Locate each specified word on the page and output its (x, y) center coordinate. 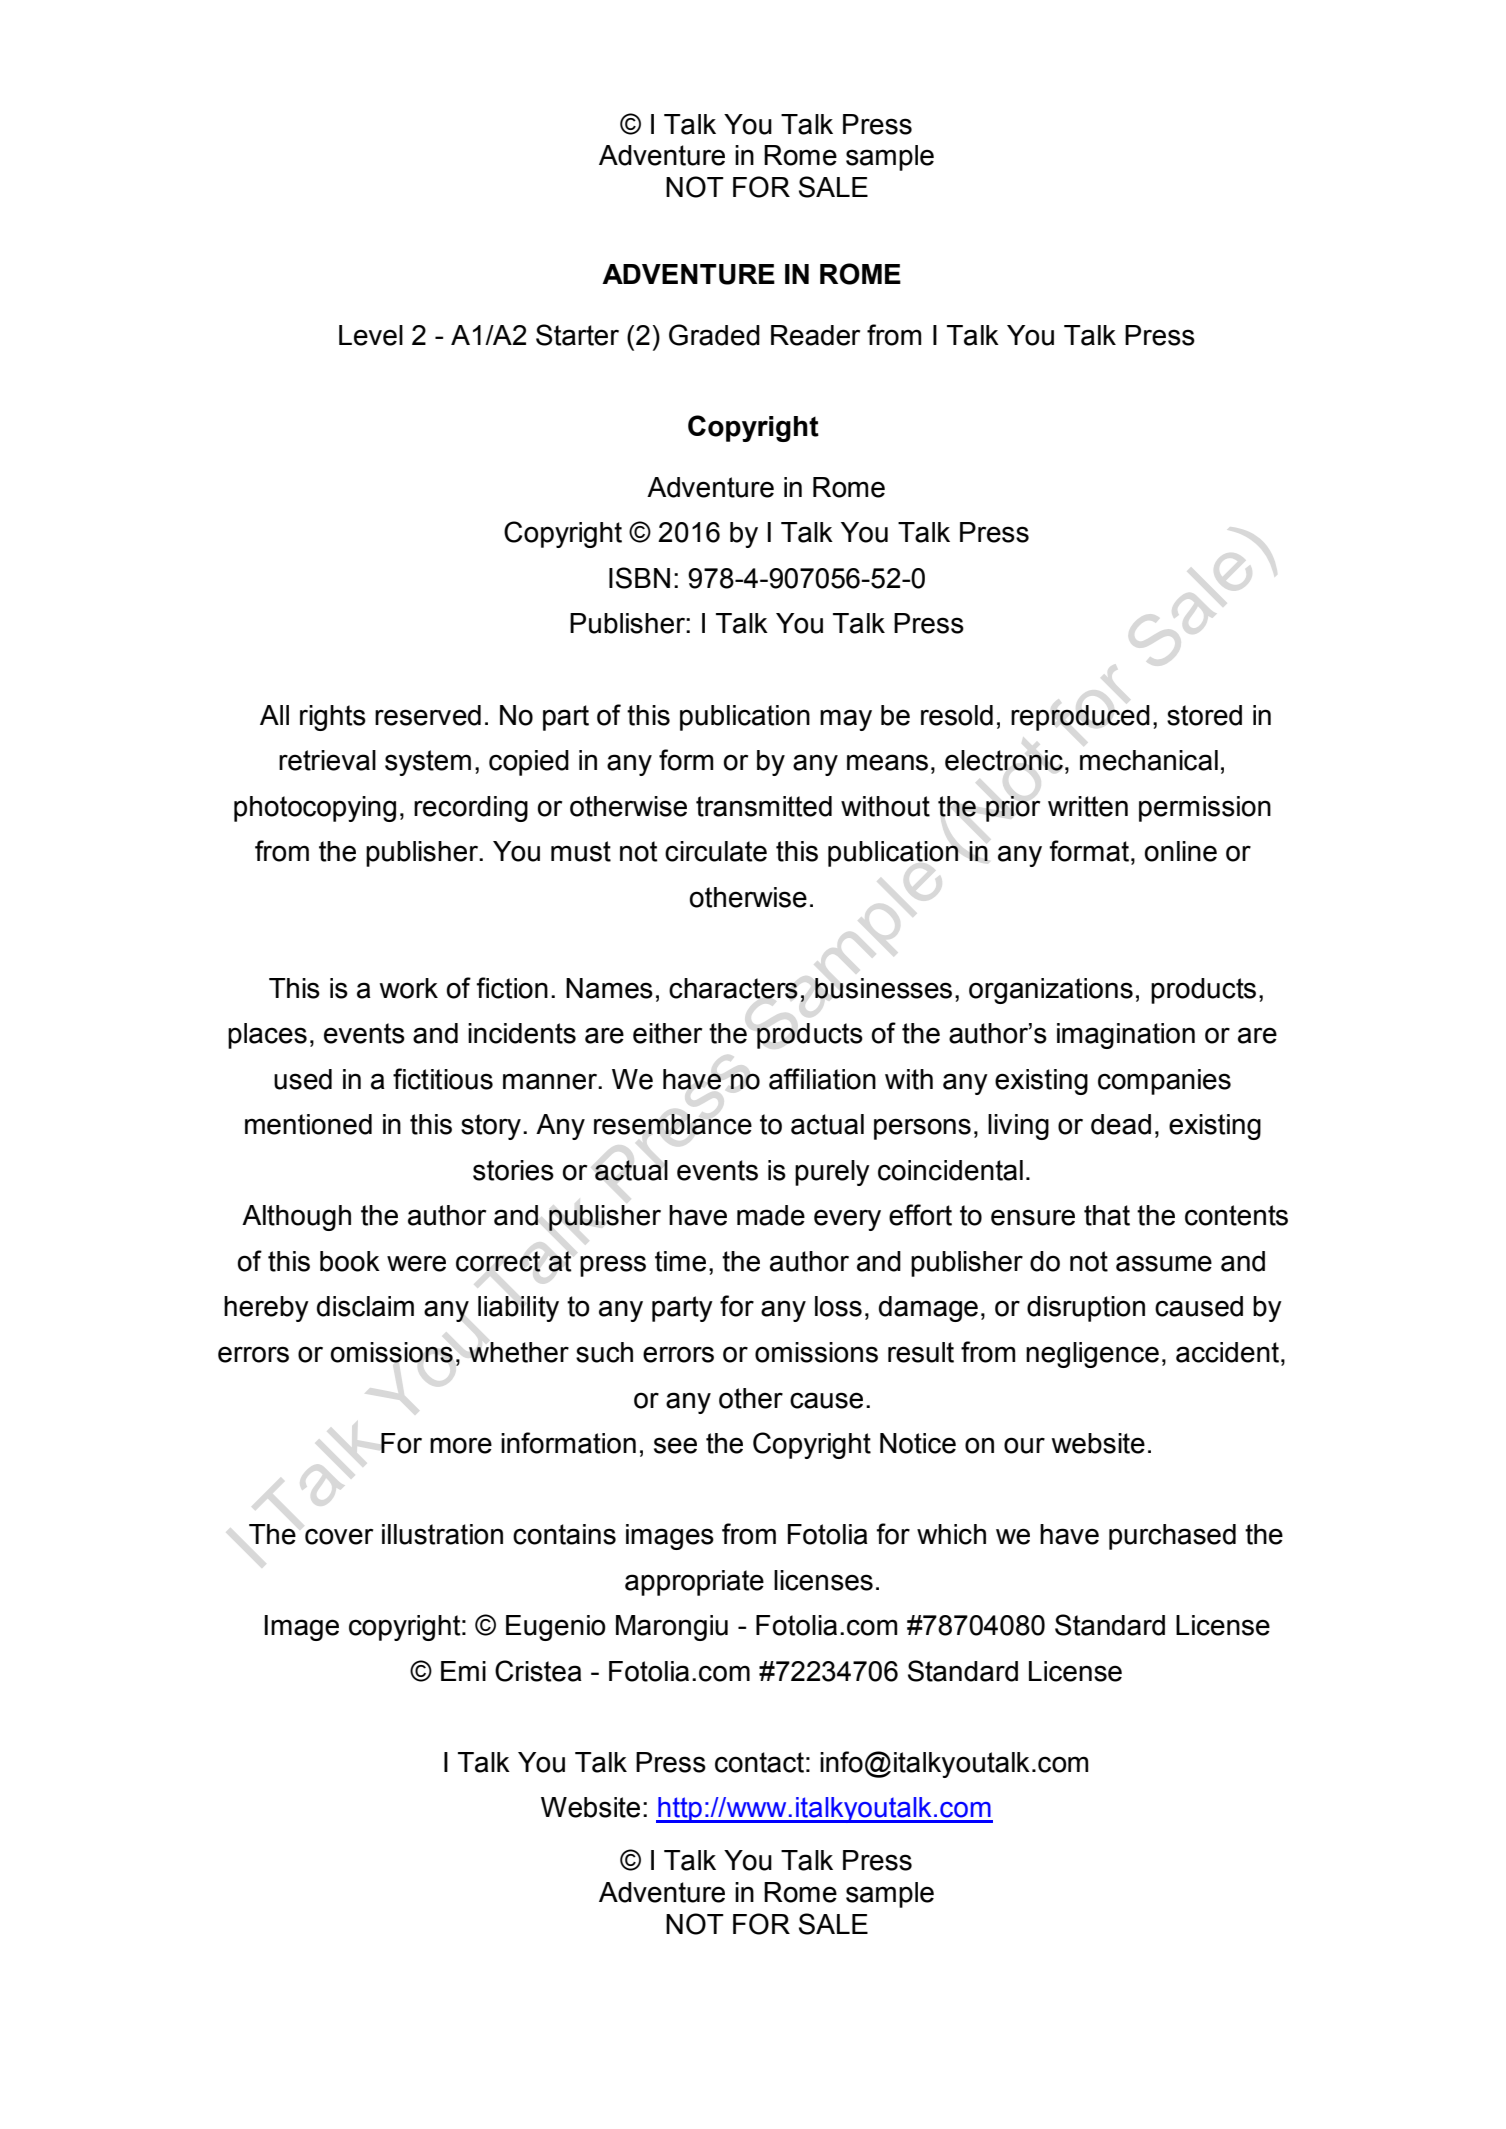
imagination (1126, 1036)
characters (733, 988)
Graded (714, 335)
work (408, 988)
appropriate (694, 1583)
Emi (463, 1671)
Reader (815, 335)
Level (371, 335)
